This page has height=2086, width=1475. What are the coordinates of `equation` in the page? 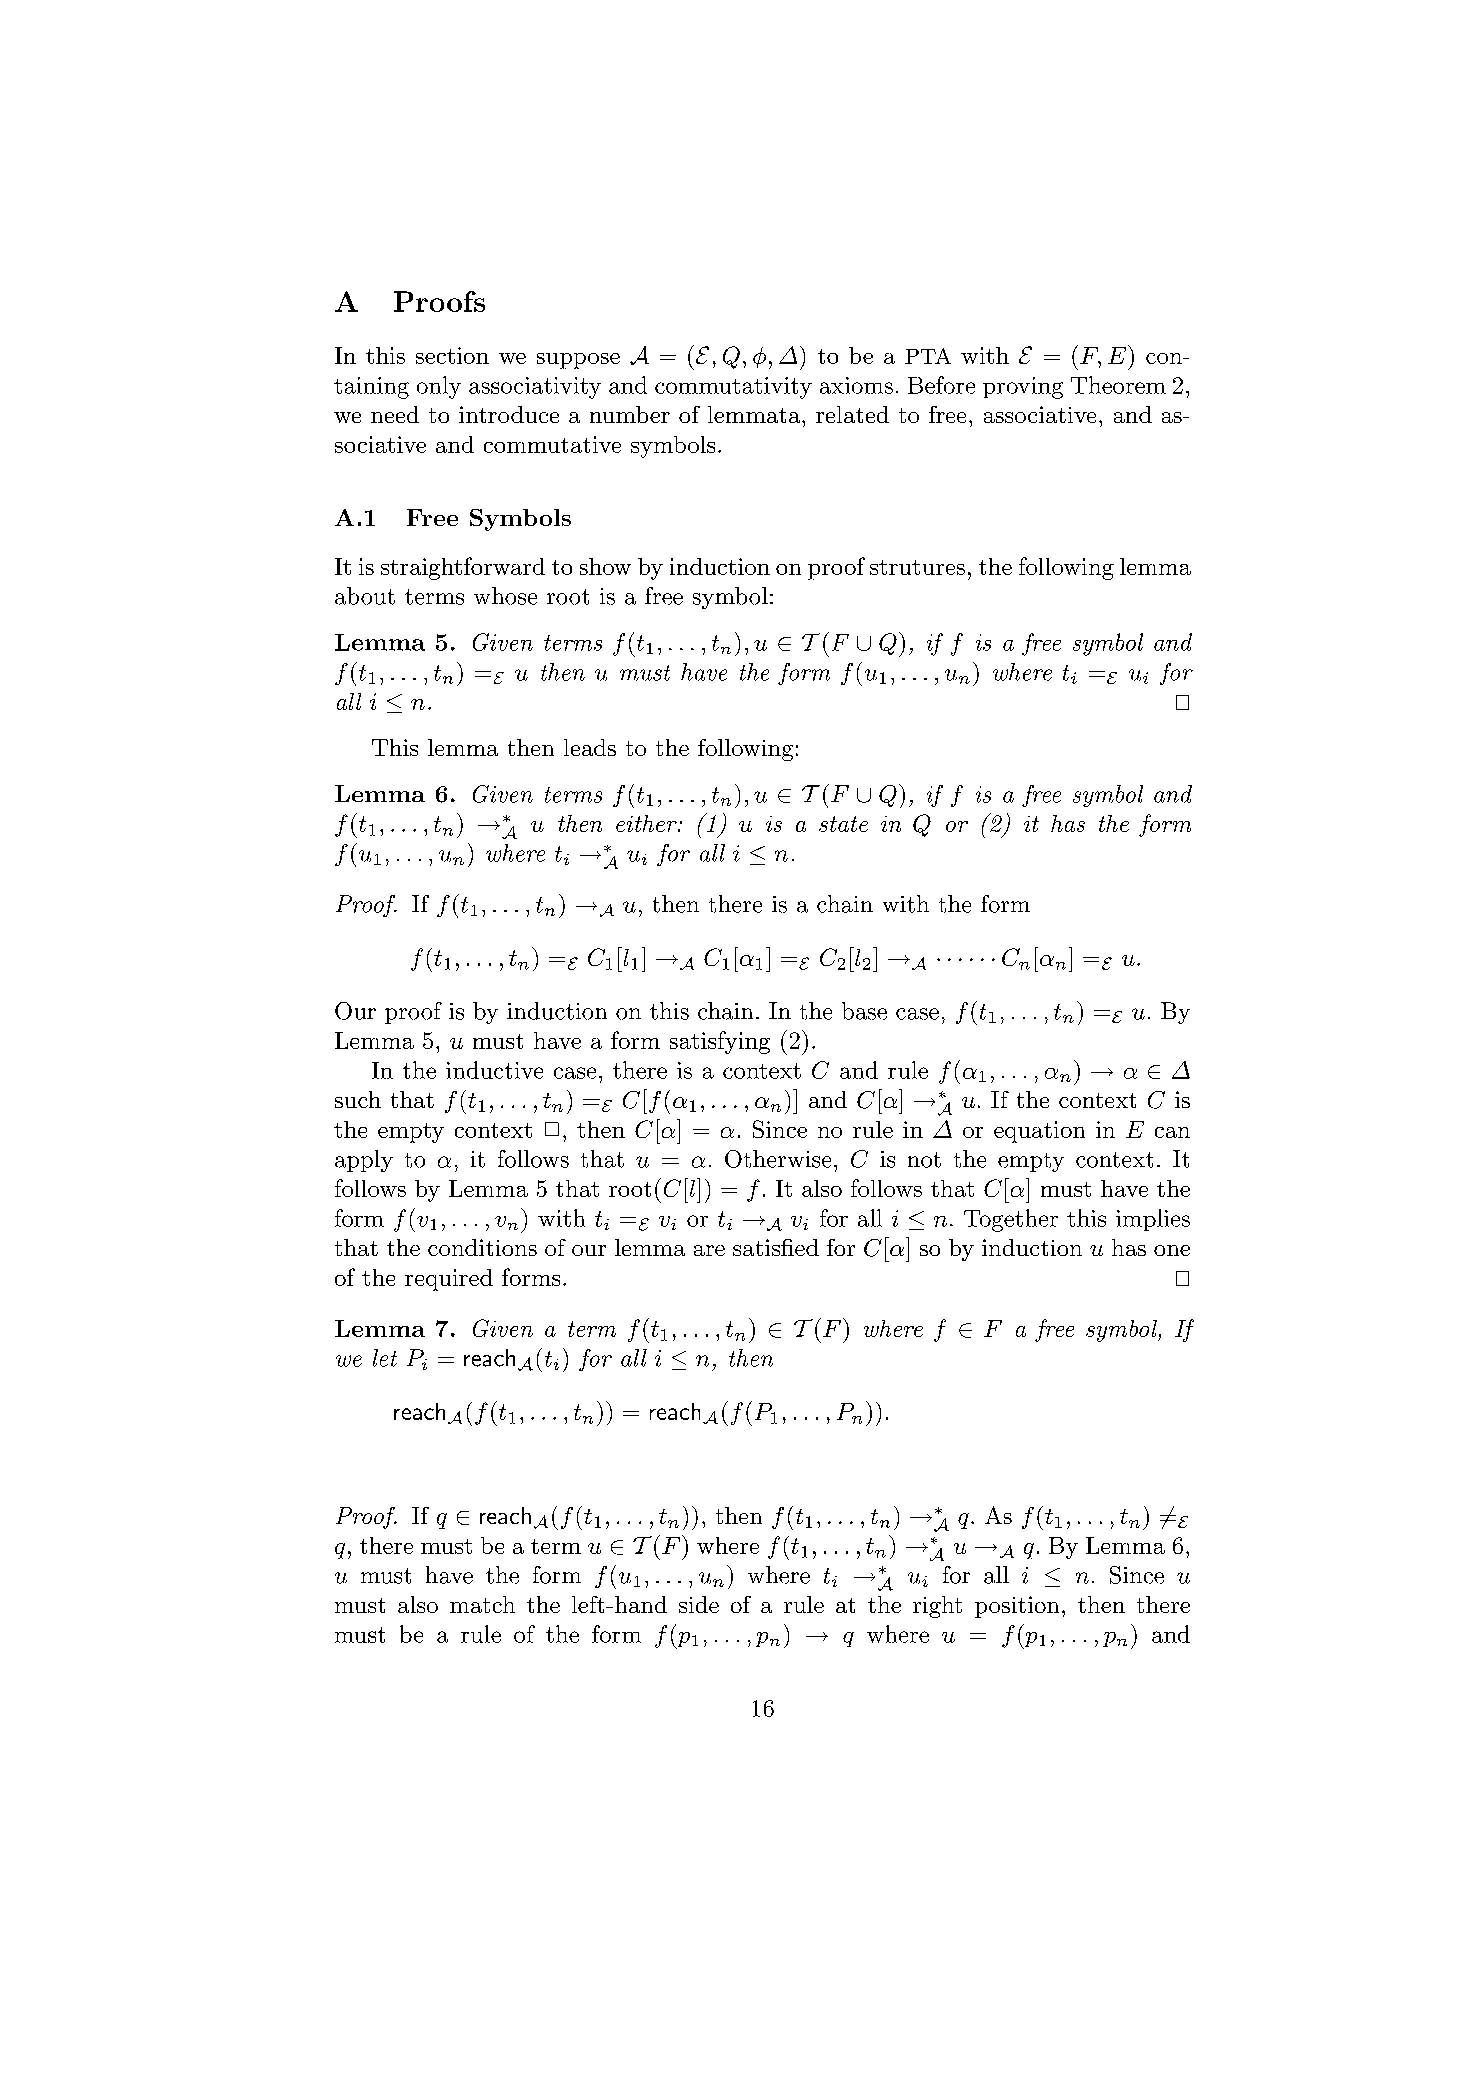 It's located at (1039, 1132).
